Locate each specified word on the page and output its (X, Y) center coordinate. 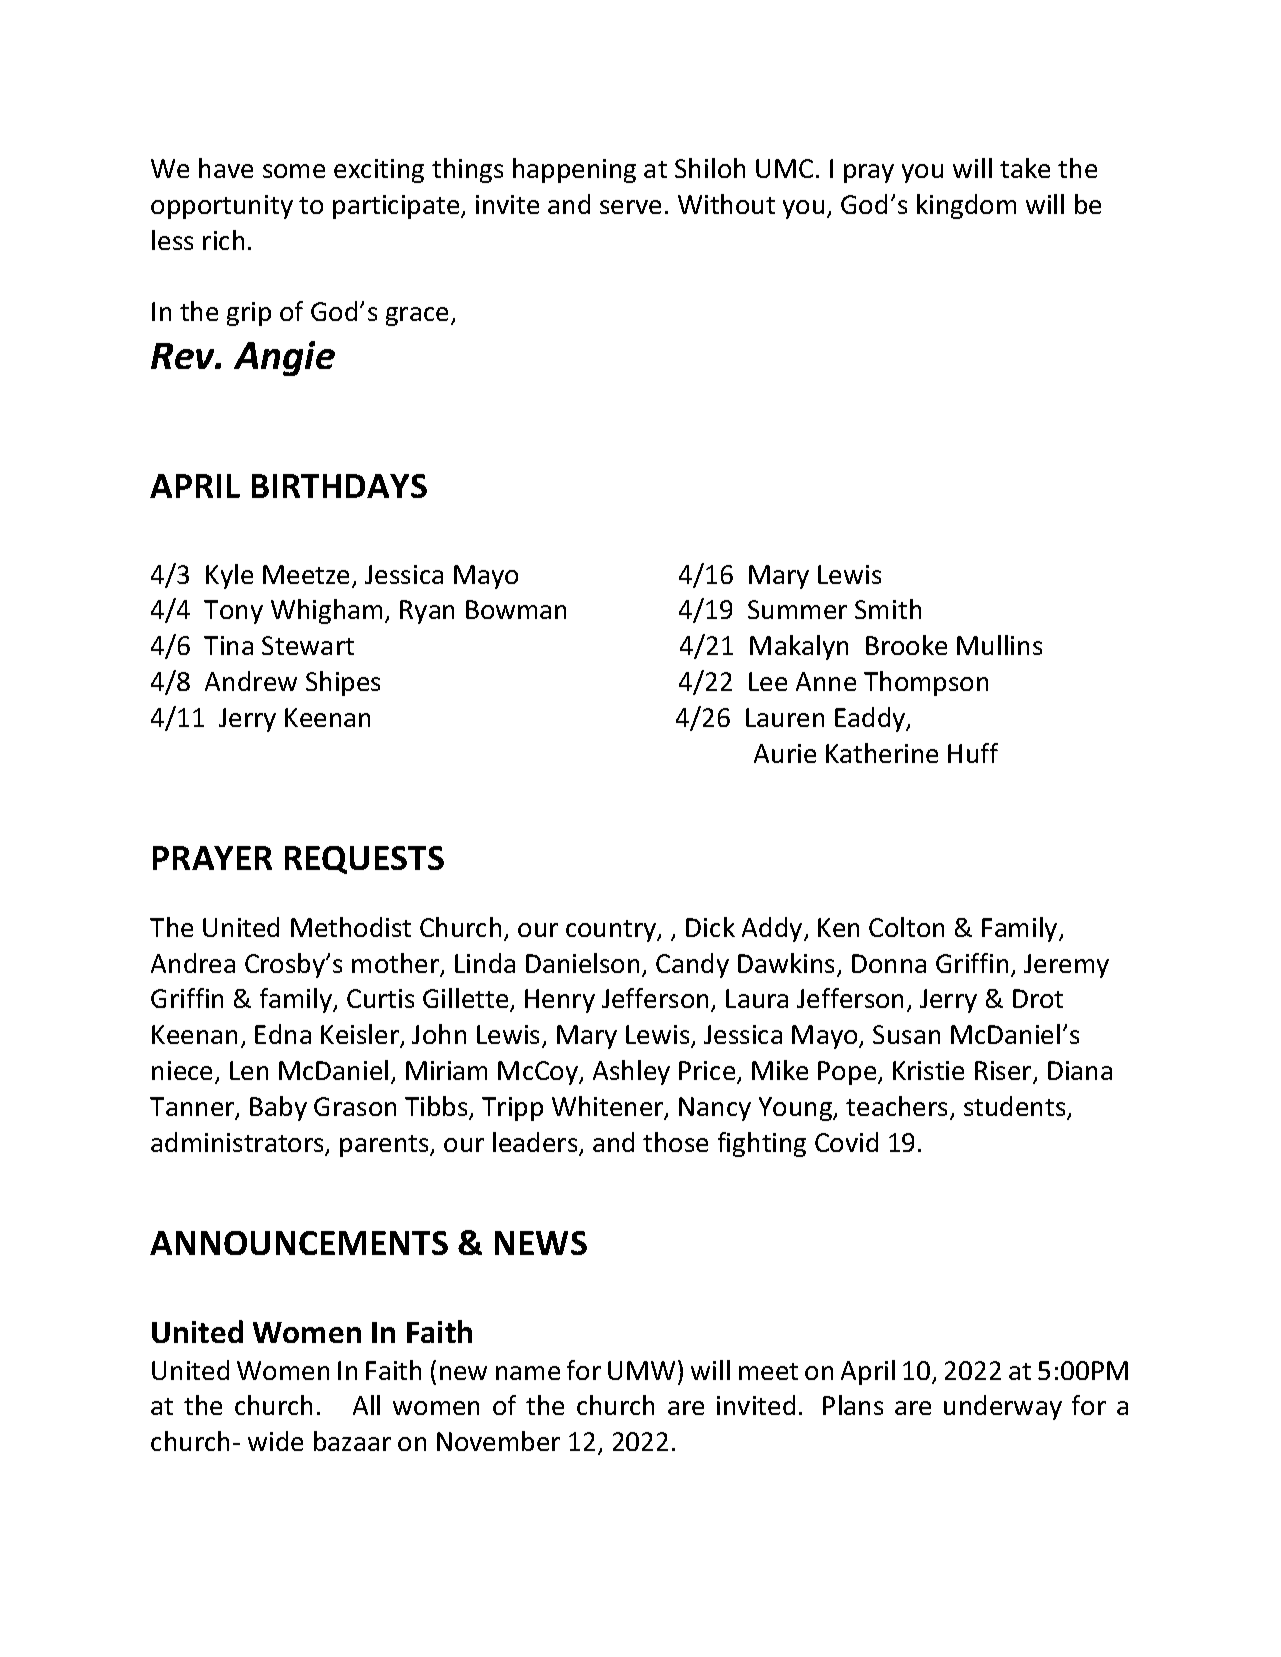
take (1025, 168)
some (294, 171)
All (366, 1405)
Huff (973, 753)
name (528, 1373)
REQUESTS (364, 860)
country (612, 931)
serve (630, 207)
